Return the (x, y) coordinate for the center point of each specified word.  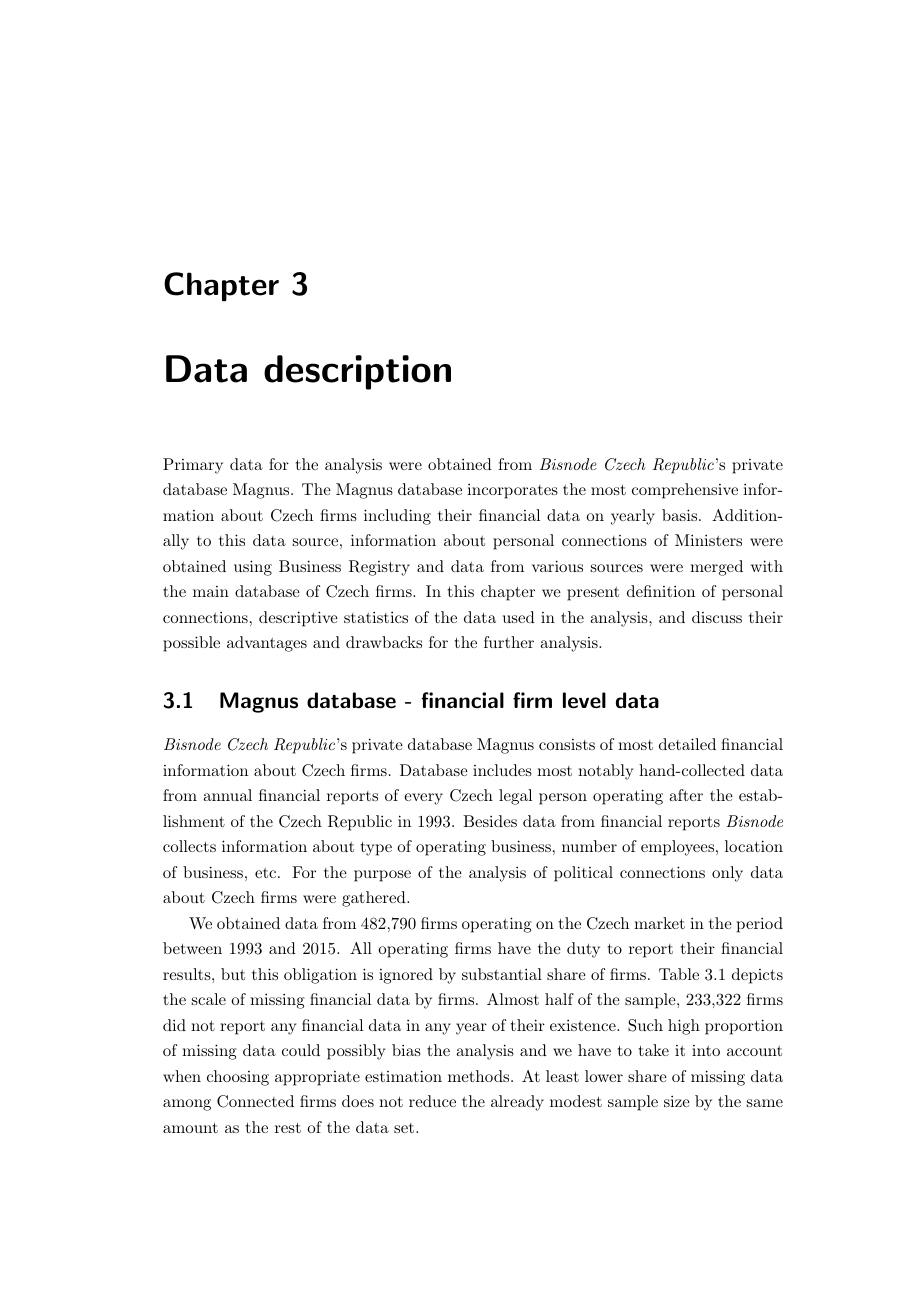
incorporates (512, 491)
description (357, 372)
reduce (432, 1101)
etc (267, 873)
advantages (267, 644)
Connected (255, 1101)
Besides (490, 821)
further (509, 642)
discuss (717, 617)
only (727, 874)
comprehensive (685, 491)
